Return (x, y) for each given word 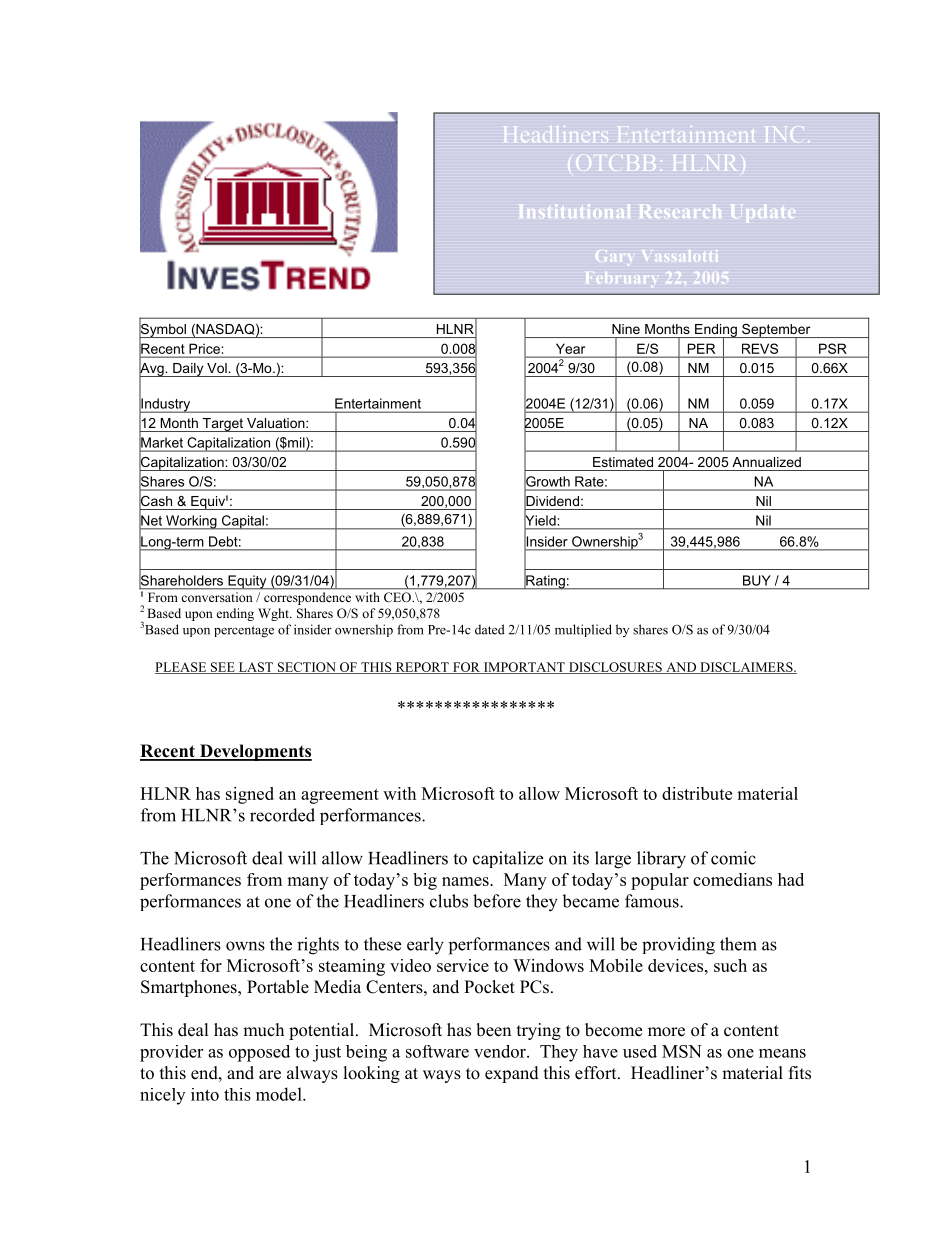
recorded (282, 815)
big (425, 881)
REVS (760, 348)
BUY (756, 580)
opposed (259, 1053)
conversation (217, 597)
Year (570, 349)
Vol (218, 368)
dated (490, 629)
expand (512, 1074)
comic (733, 858)
